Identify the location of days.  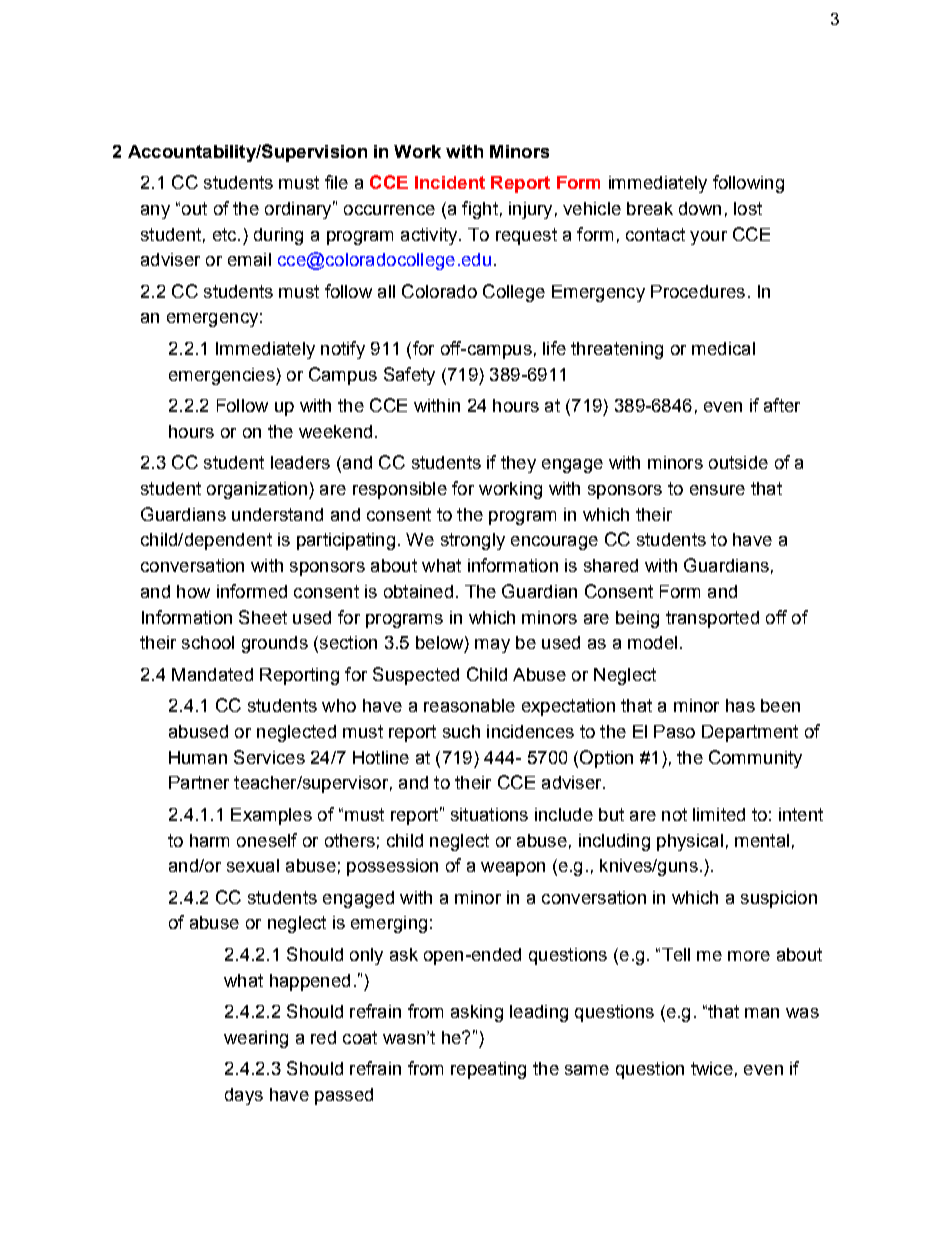
(244, 1096).
